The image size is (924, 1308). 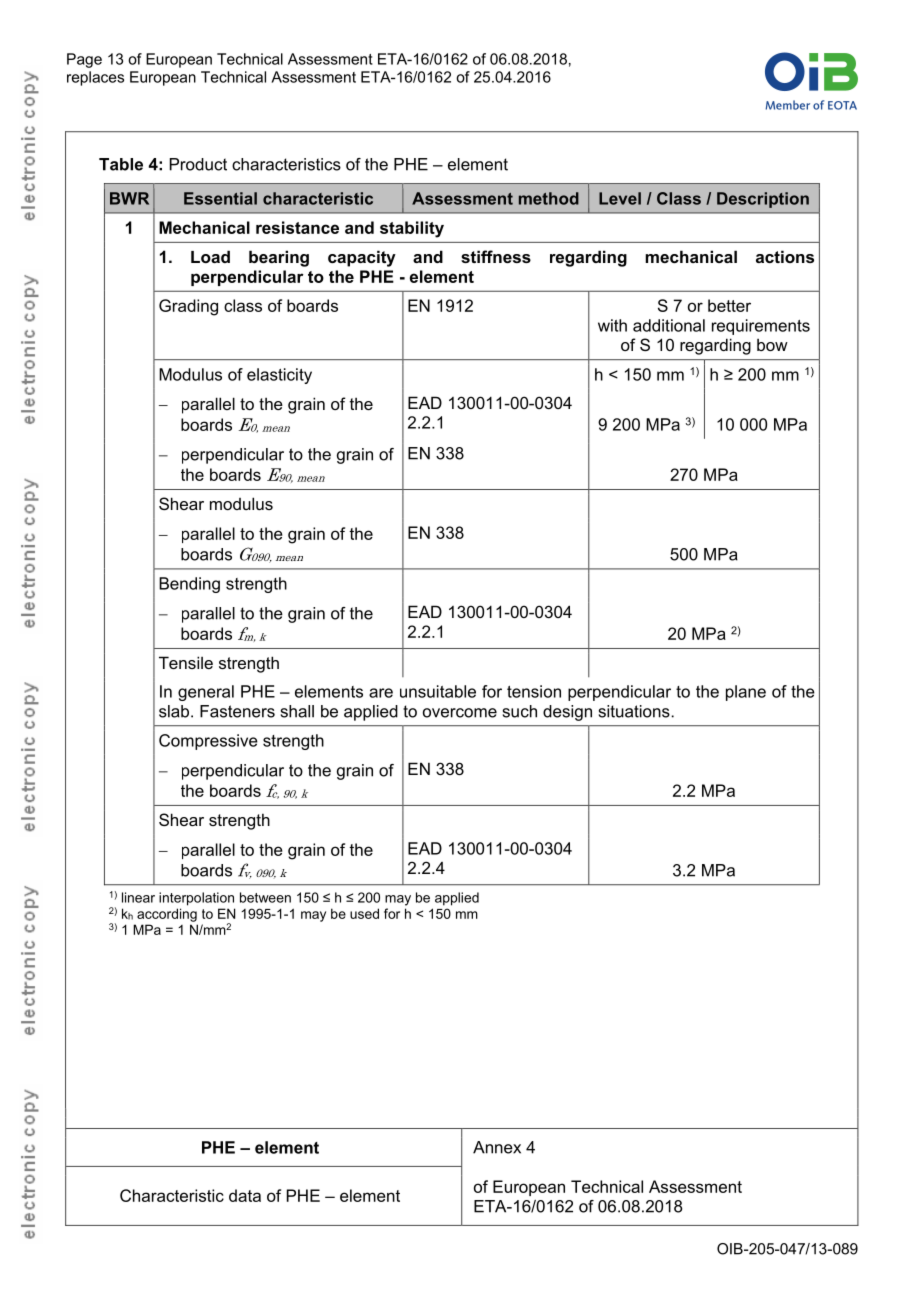 What do you see at coordinates (746, 693) in the screenshot?
I see `plane` at bounding box center [746, 693].
